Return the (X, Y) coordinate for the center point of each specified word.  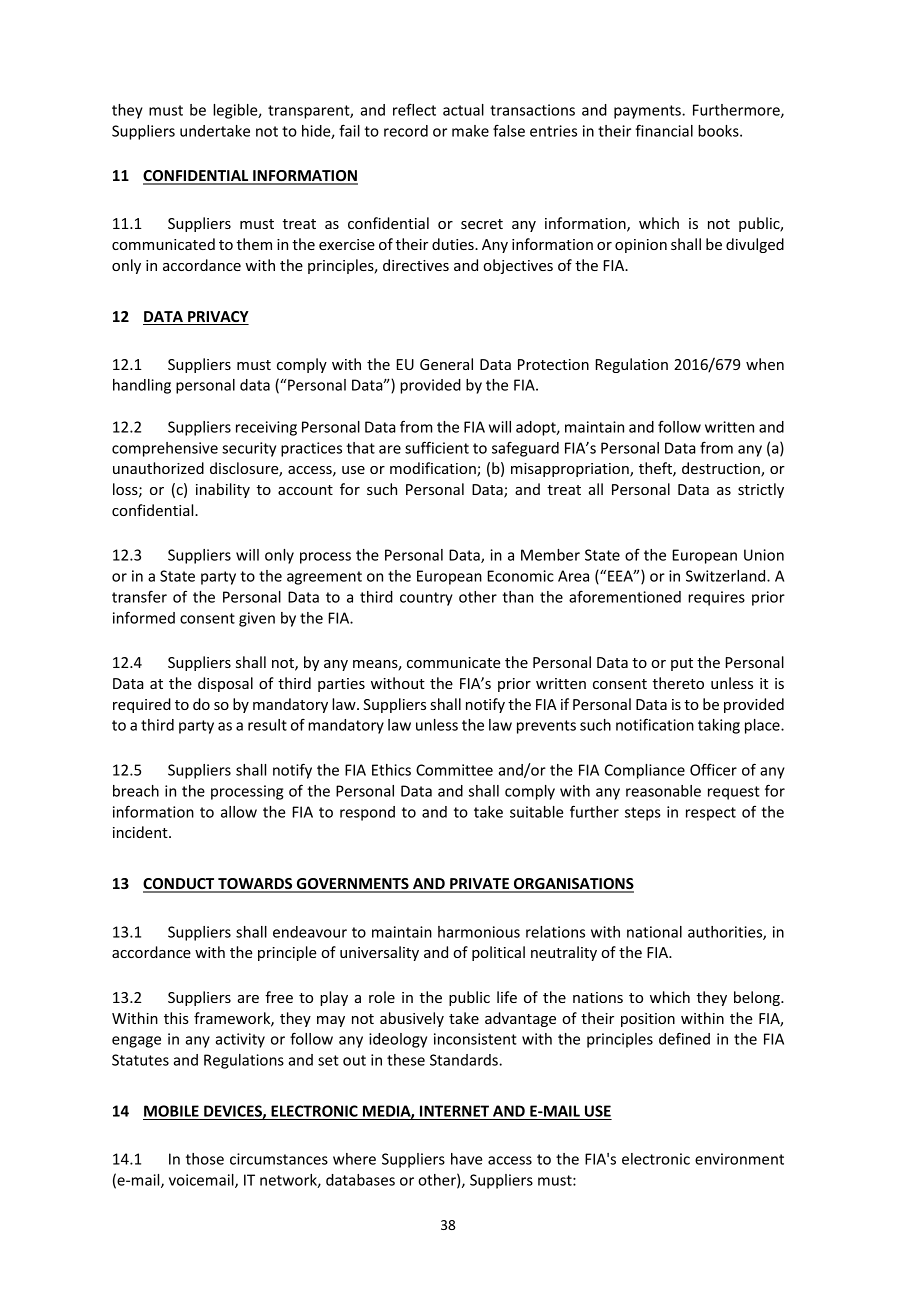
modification (434, 469)
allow (239, 812)
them (254, 244)
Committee (454, 770)
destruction (722, 469)
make (470, 131)
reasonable (663, 791)
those (205, 1159)
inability (223, 490)
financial (664, 130)
